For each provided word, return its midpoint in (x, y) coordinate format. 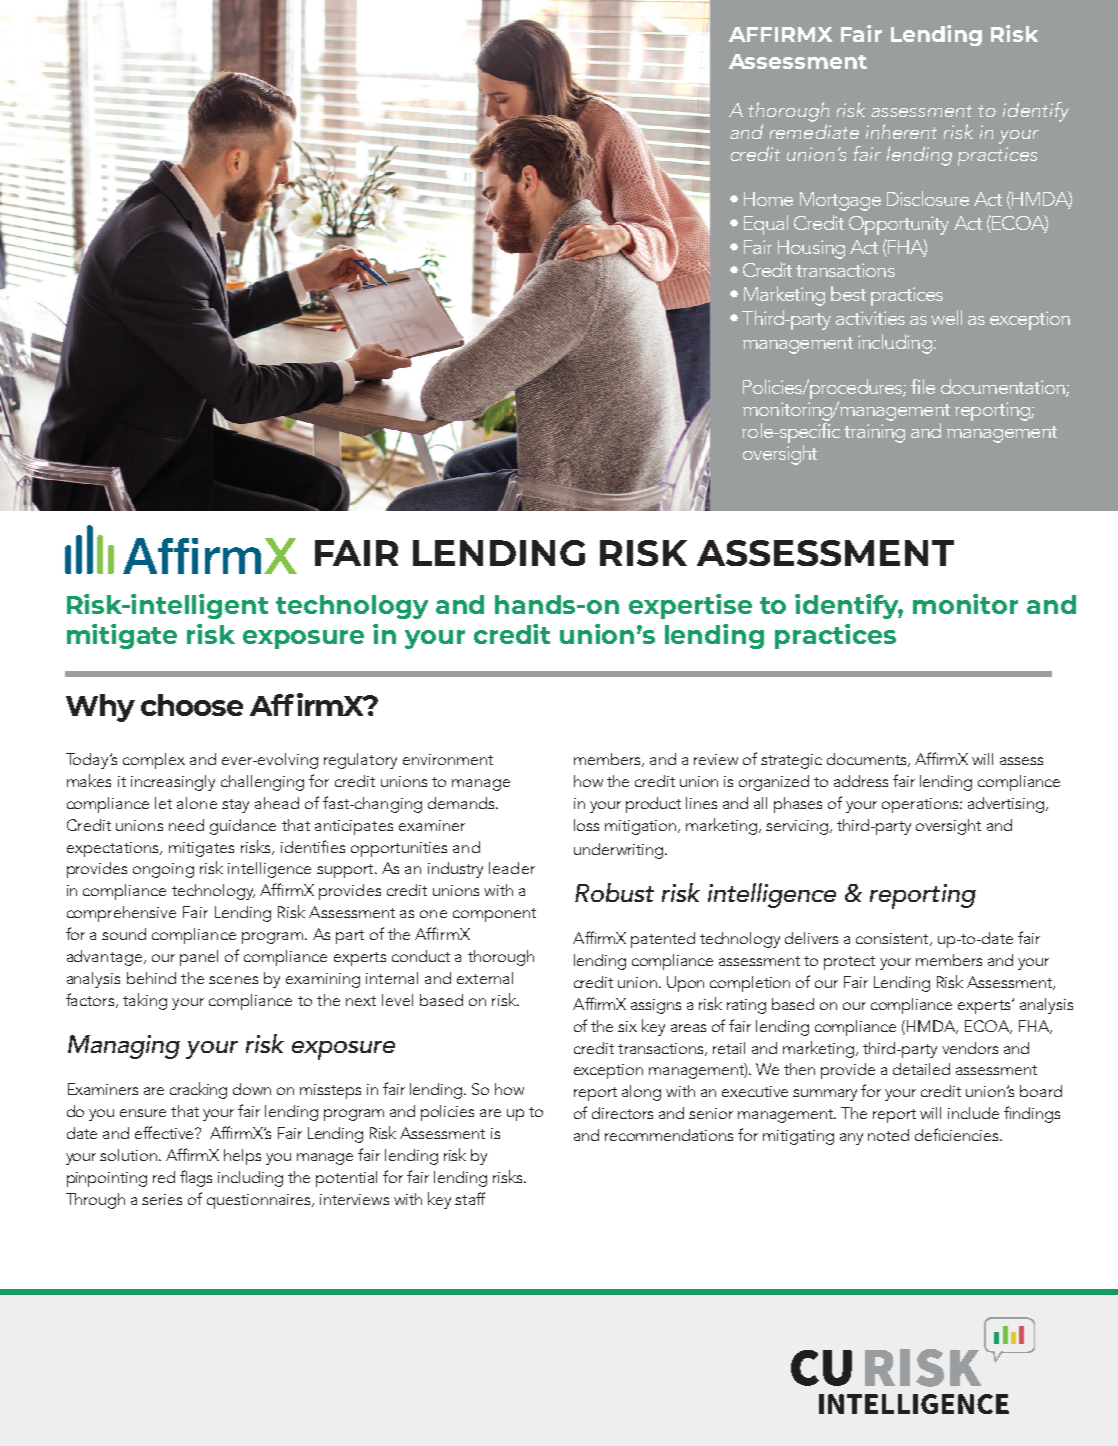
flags (196, 1178)
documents (868, 760)
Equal (766, 225)
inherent (901, 131)
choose (192, 705)
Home (768, 199)
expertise (690, 606)
